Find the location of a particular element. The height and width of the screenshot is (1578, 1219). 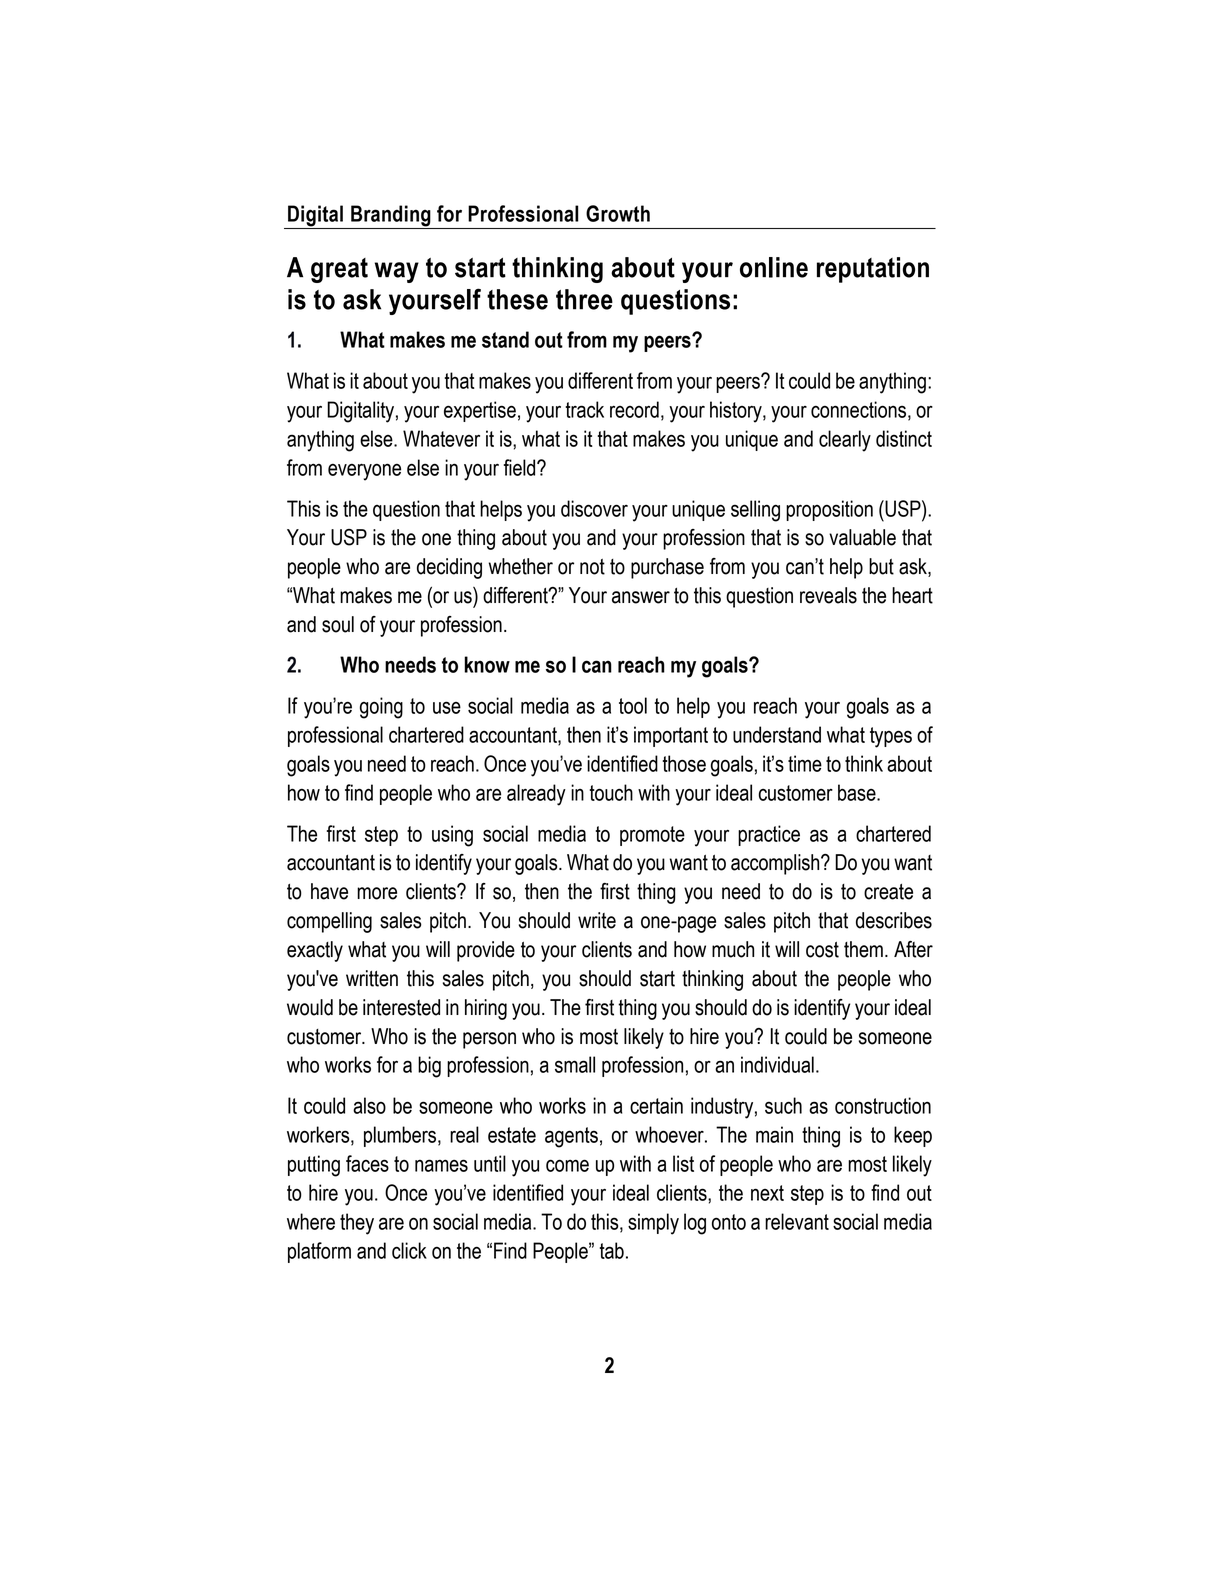

more is located at coordinates (377, 893).
